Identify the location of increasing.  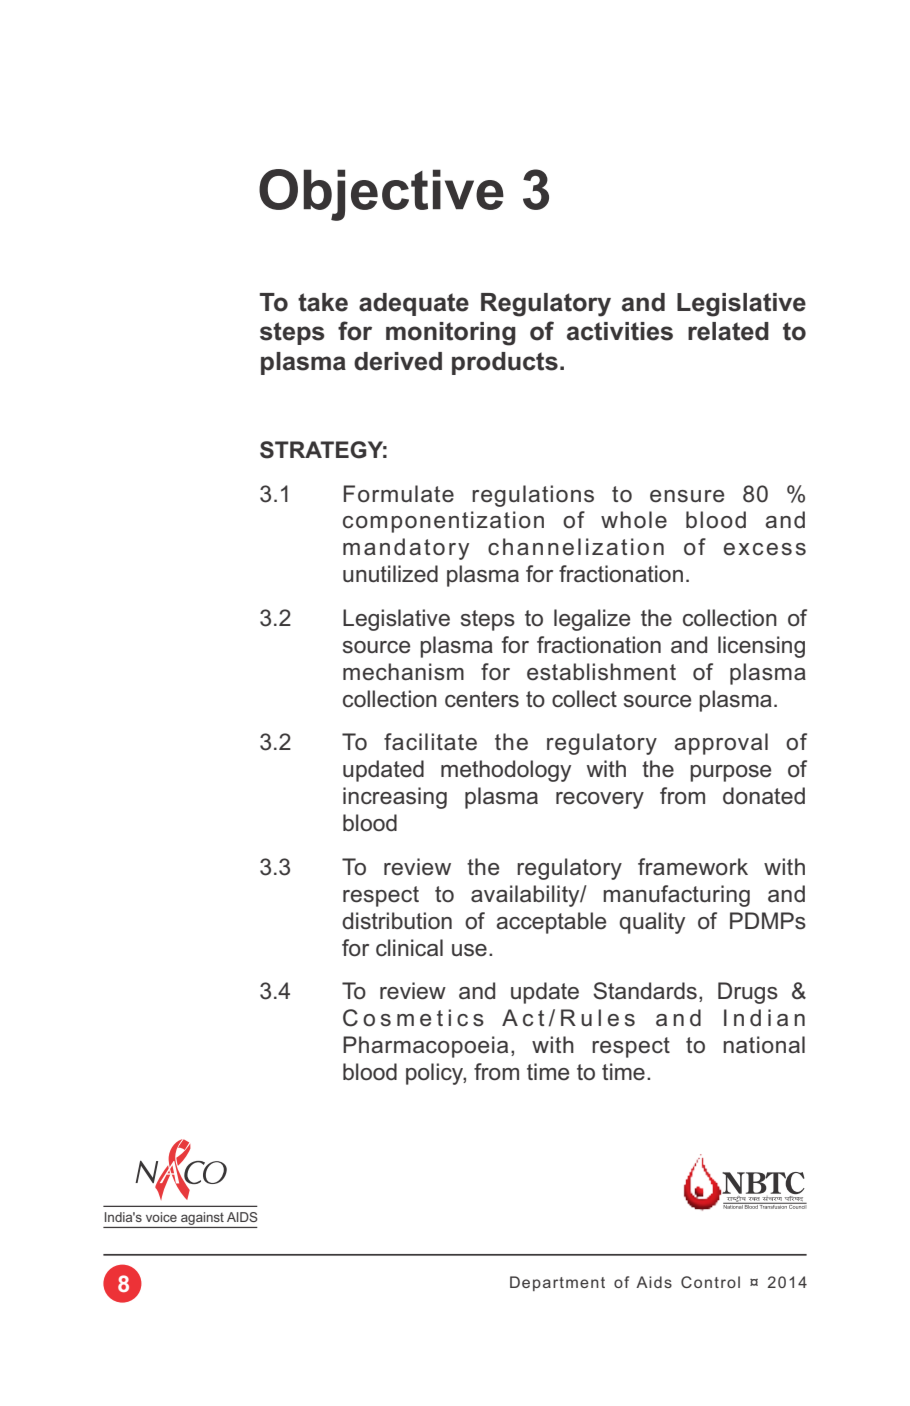
(395, 798).
